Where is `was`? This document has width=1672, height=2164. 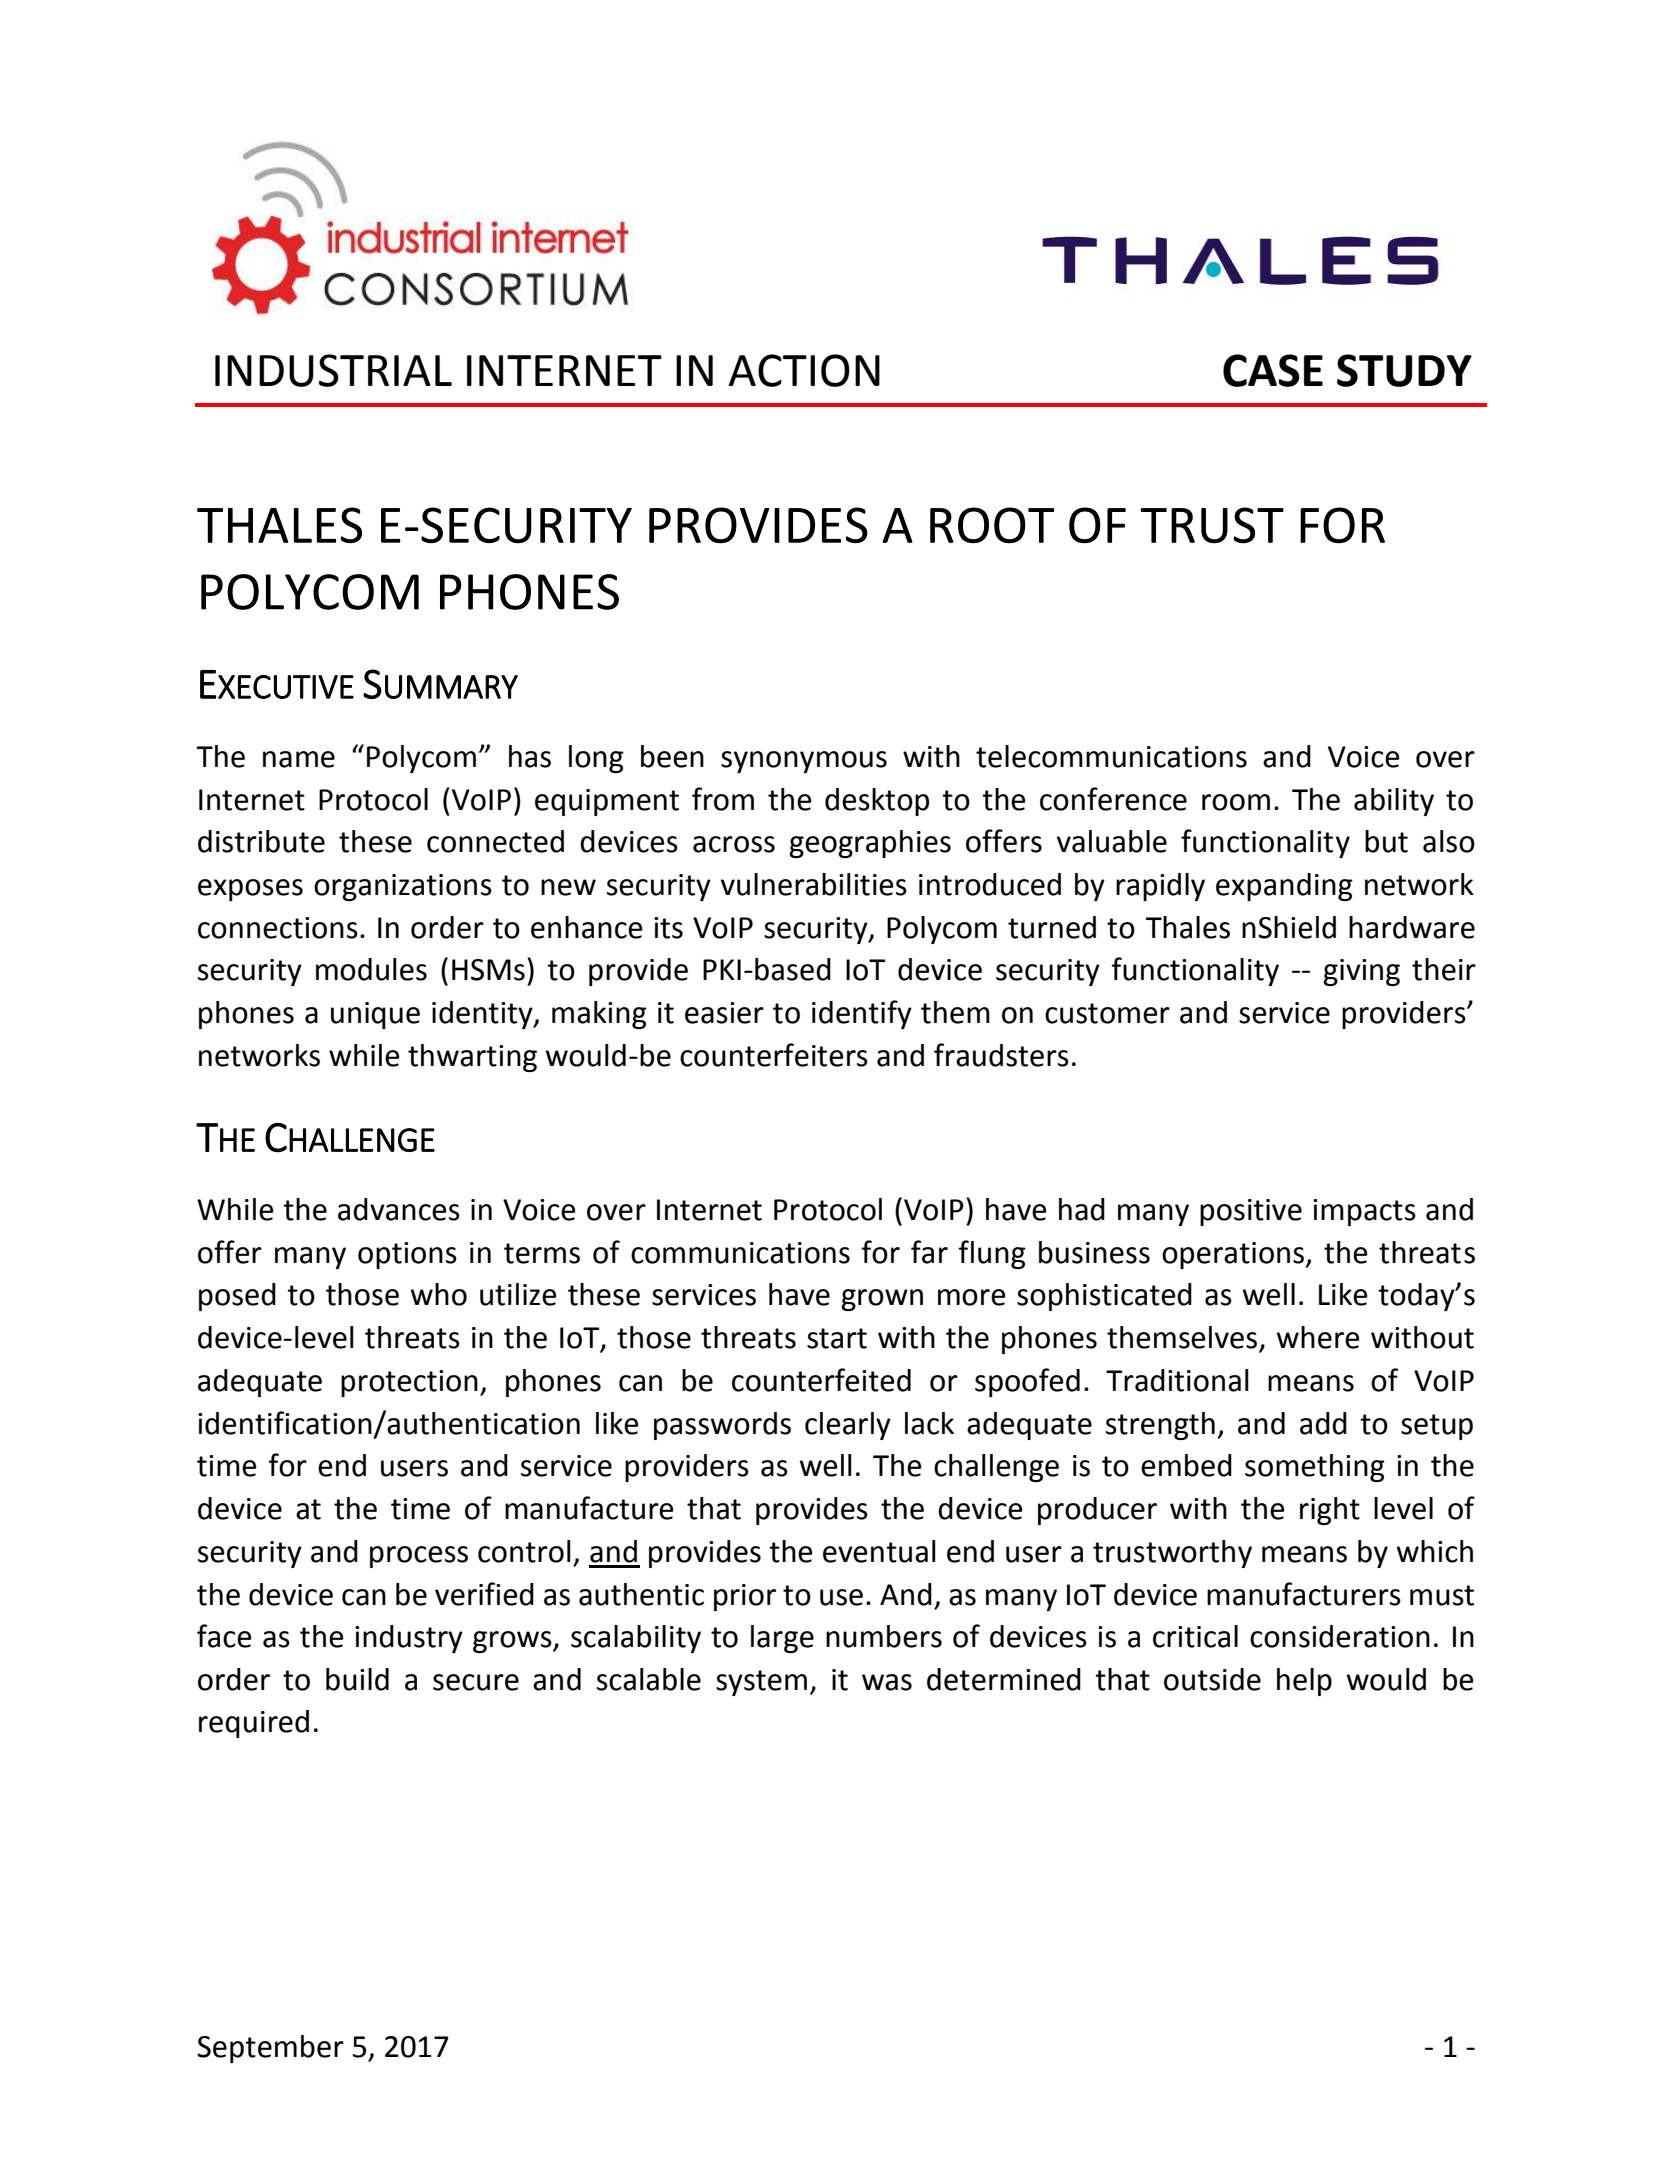 was is located at coordinates (887, 1682).
